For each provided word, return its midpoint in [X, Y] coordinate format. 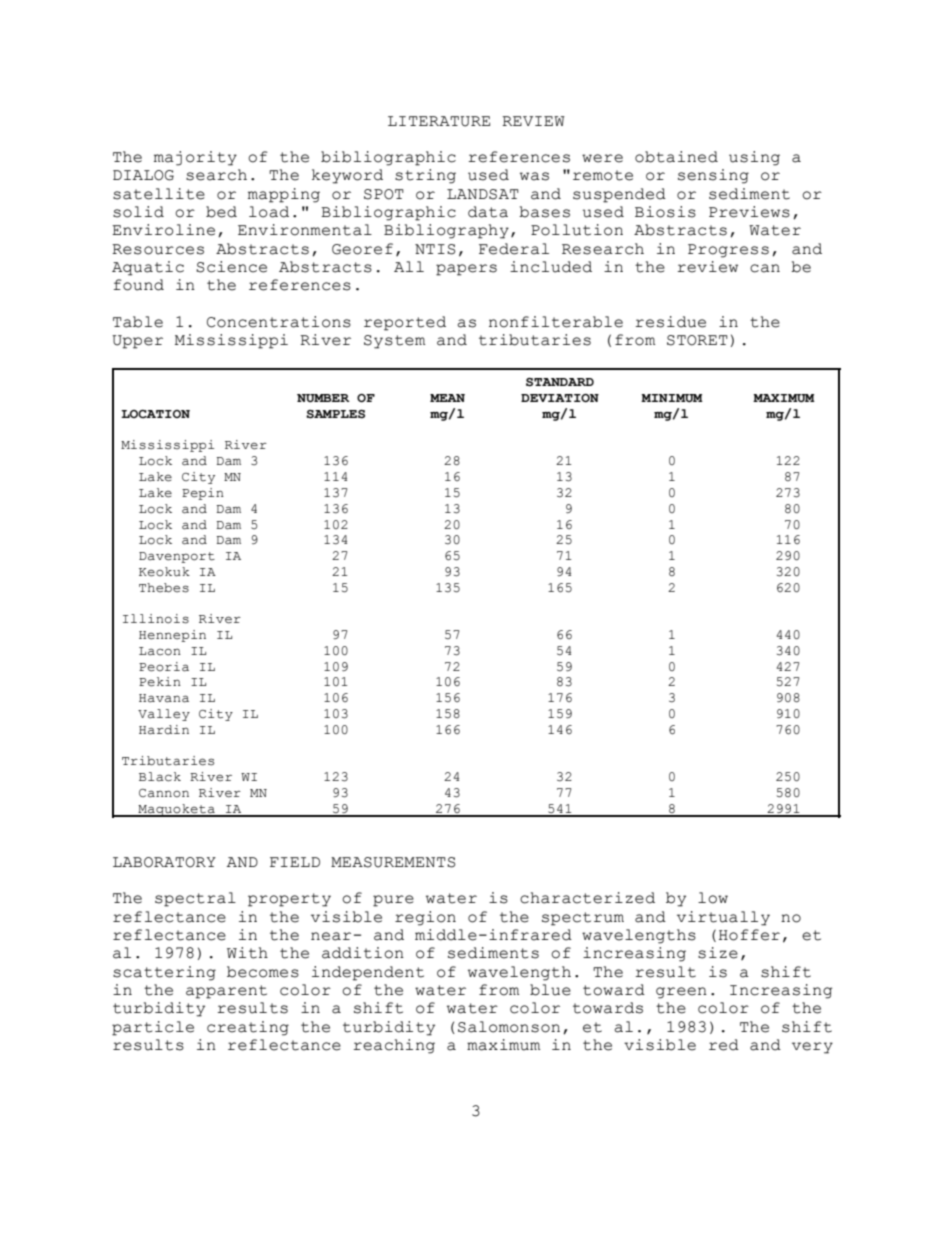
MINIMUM [672, 398]
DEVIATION [560, 398]
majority [195, 158]
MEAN [447, 398]
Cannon [164, 793]
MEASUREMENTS [393, 862]
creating [248, 1028]
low [713, 898]
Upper [137, 342]
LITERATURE [439, 121]
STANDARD [560, 382]
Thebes [164, 588]
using [754, 158]
